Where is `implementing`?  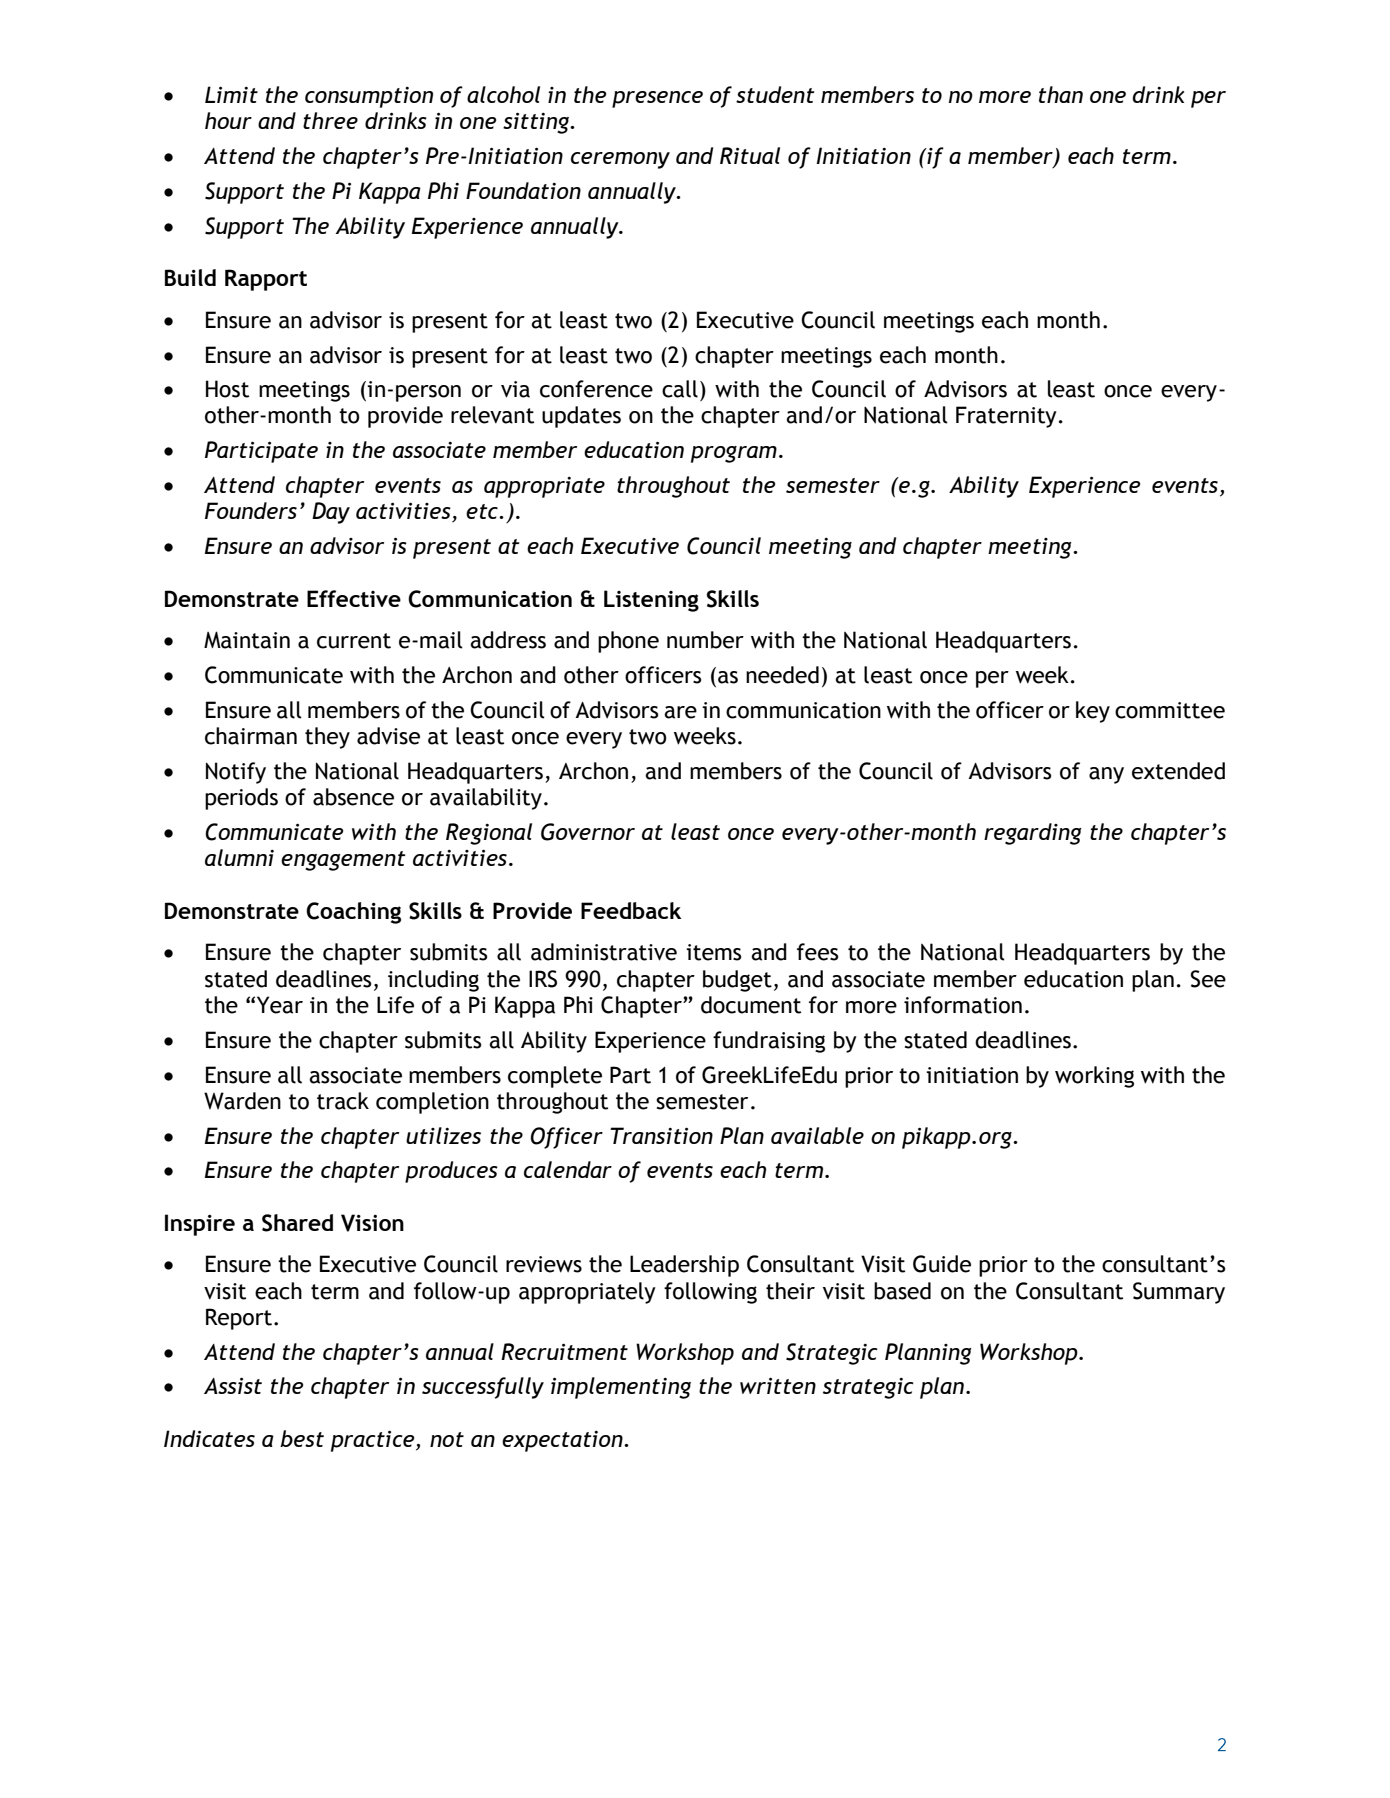
implementing is located at coordinates (621, 1388).
